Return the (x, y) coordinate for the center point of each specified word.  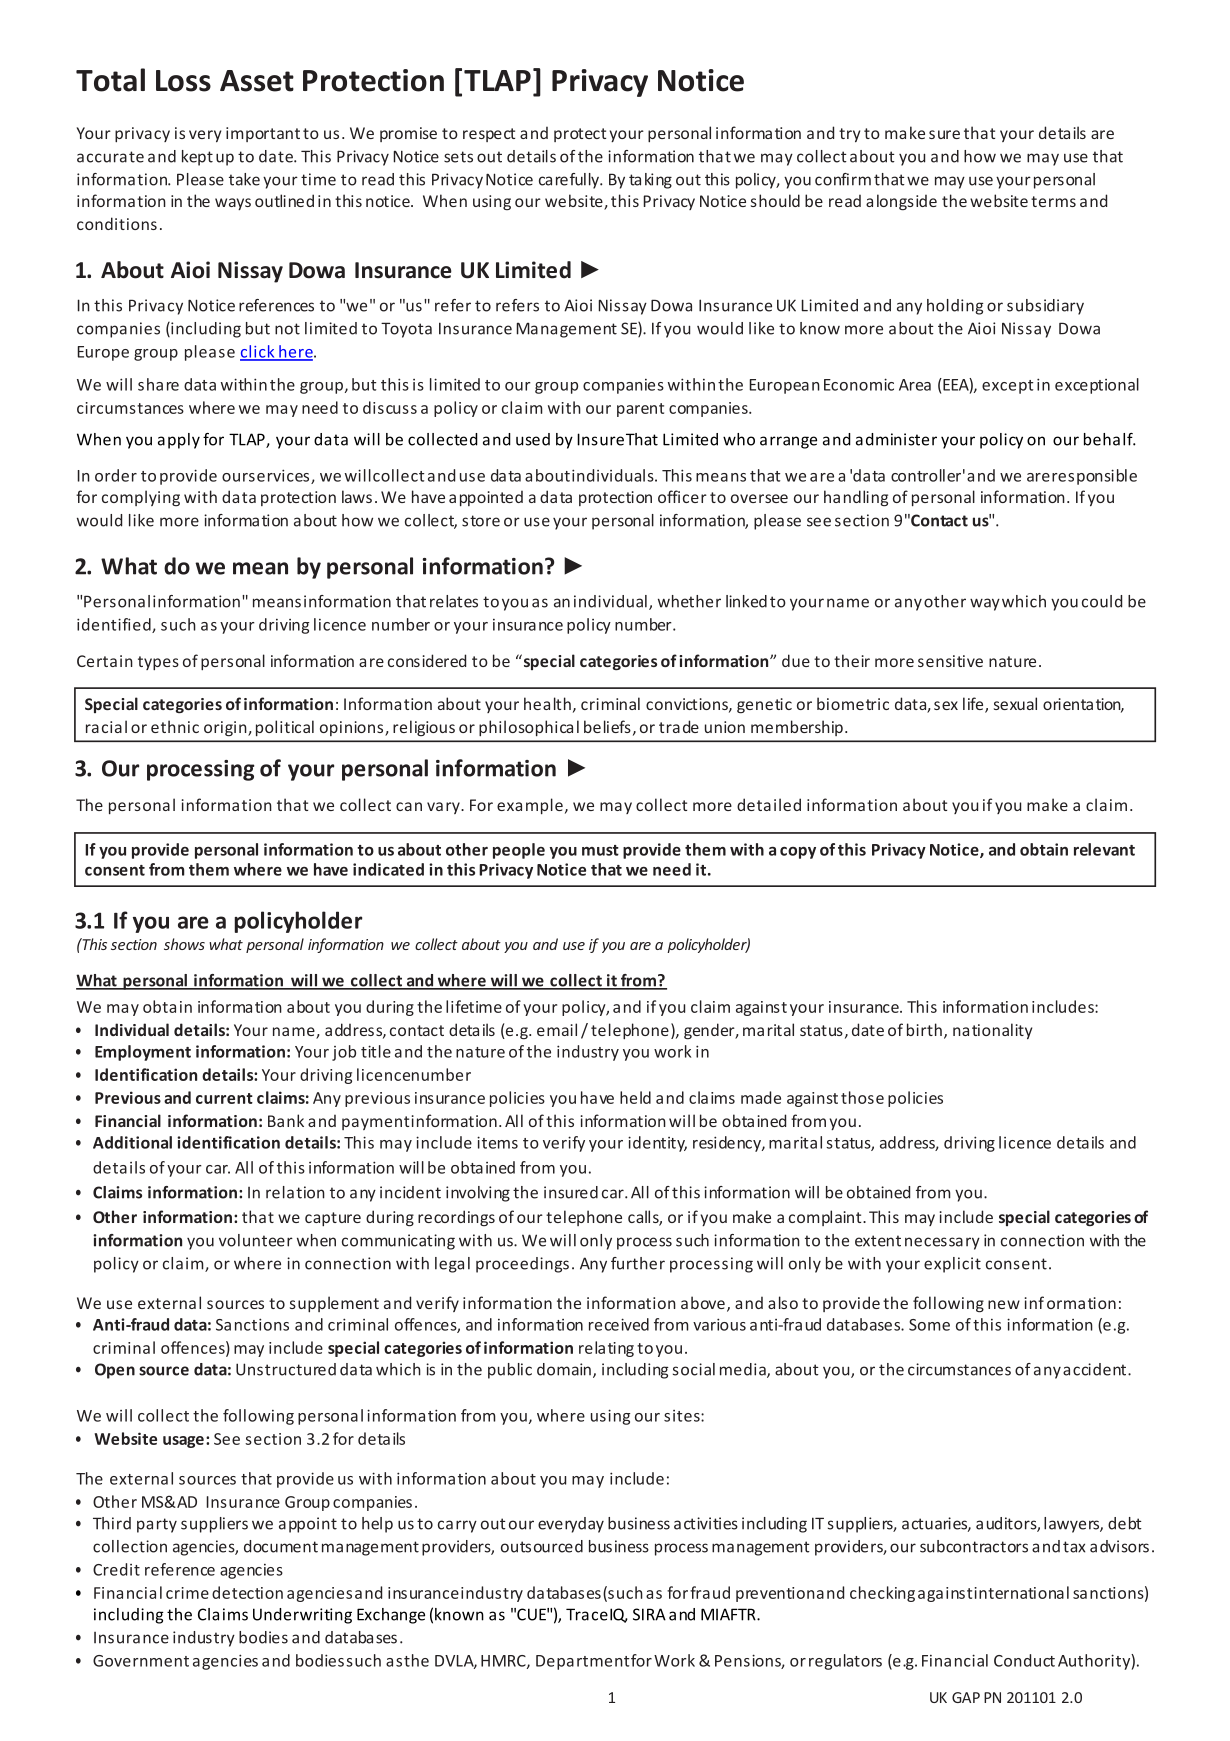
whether (689, 601)
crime (187, 1593)
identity (657, 1144)
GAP (966, 1697)
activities (706, 1523)
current (224, 1098)
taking (650, 181)
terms (1053, 201)
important (263, 134)
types (158, 663)
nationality (992, 1031)
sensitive (950, 661)
